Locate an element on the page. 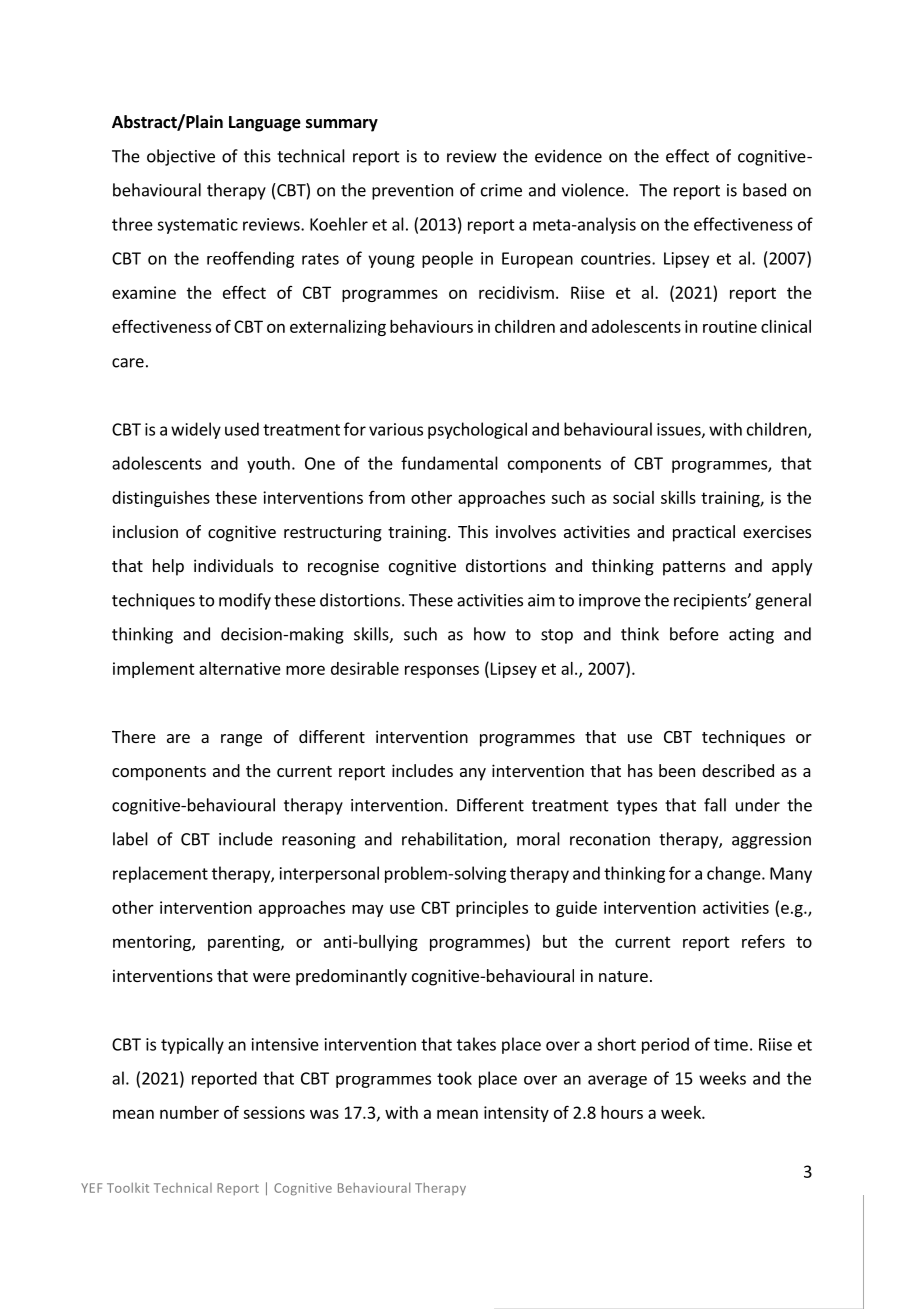 This image has width=924, height=1309. label is located at coordinates (130, 839).
